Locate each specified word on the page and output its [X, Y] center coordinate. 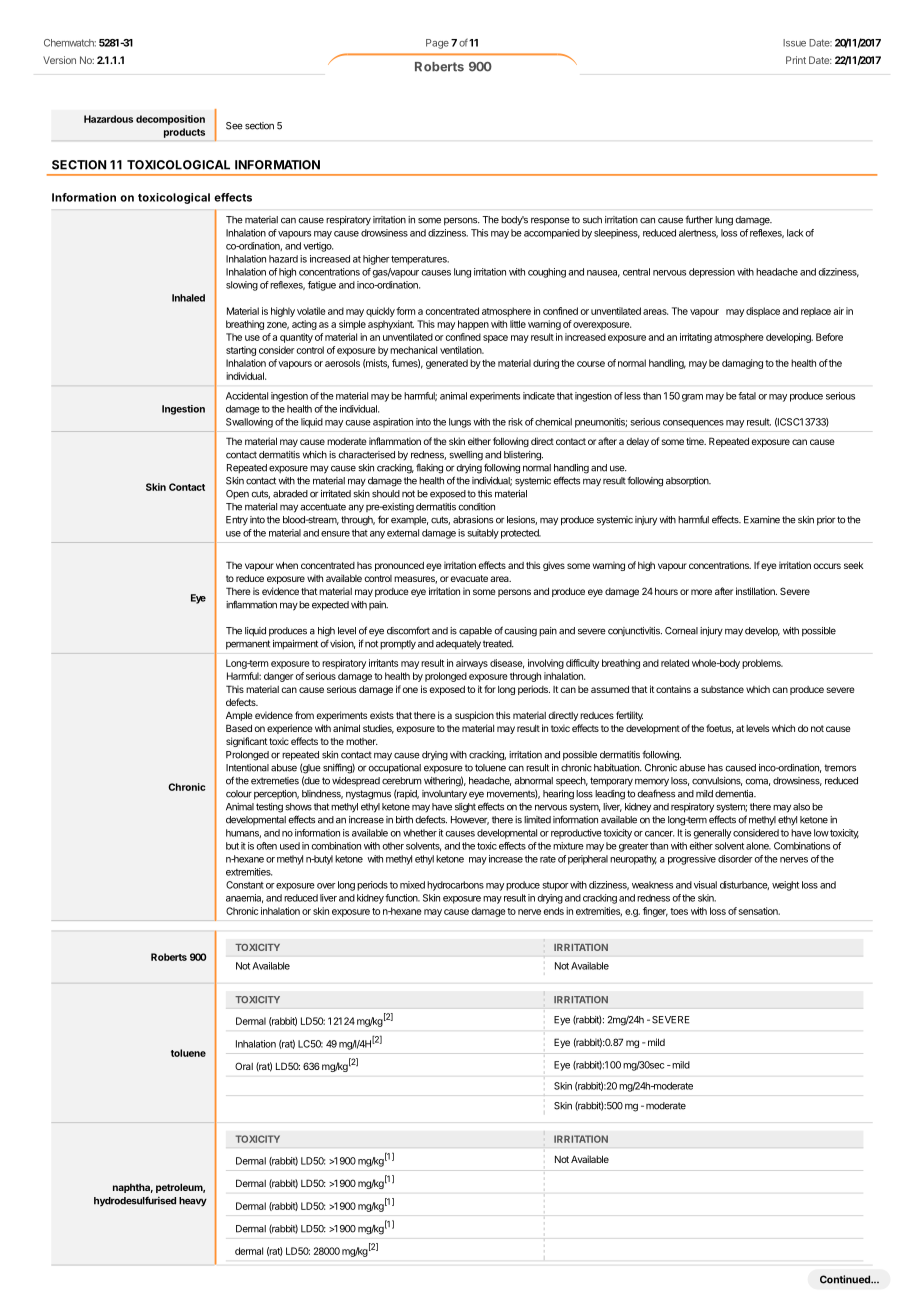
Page [437, 44]
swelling [466, 456]
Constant [245, 885]
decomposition [170, 120]
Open [237, 494]
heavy [193, 1202]
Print [796, 60]
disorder [735, 859]
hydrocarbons [455, 886]
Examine [762, 520]
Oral [244, 1066]
